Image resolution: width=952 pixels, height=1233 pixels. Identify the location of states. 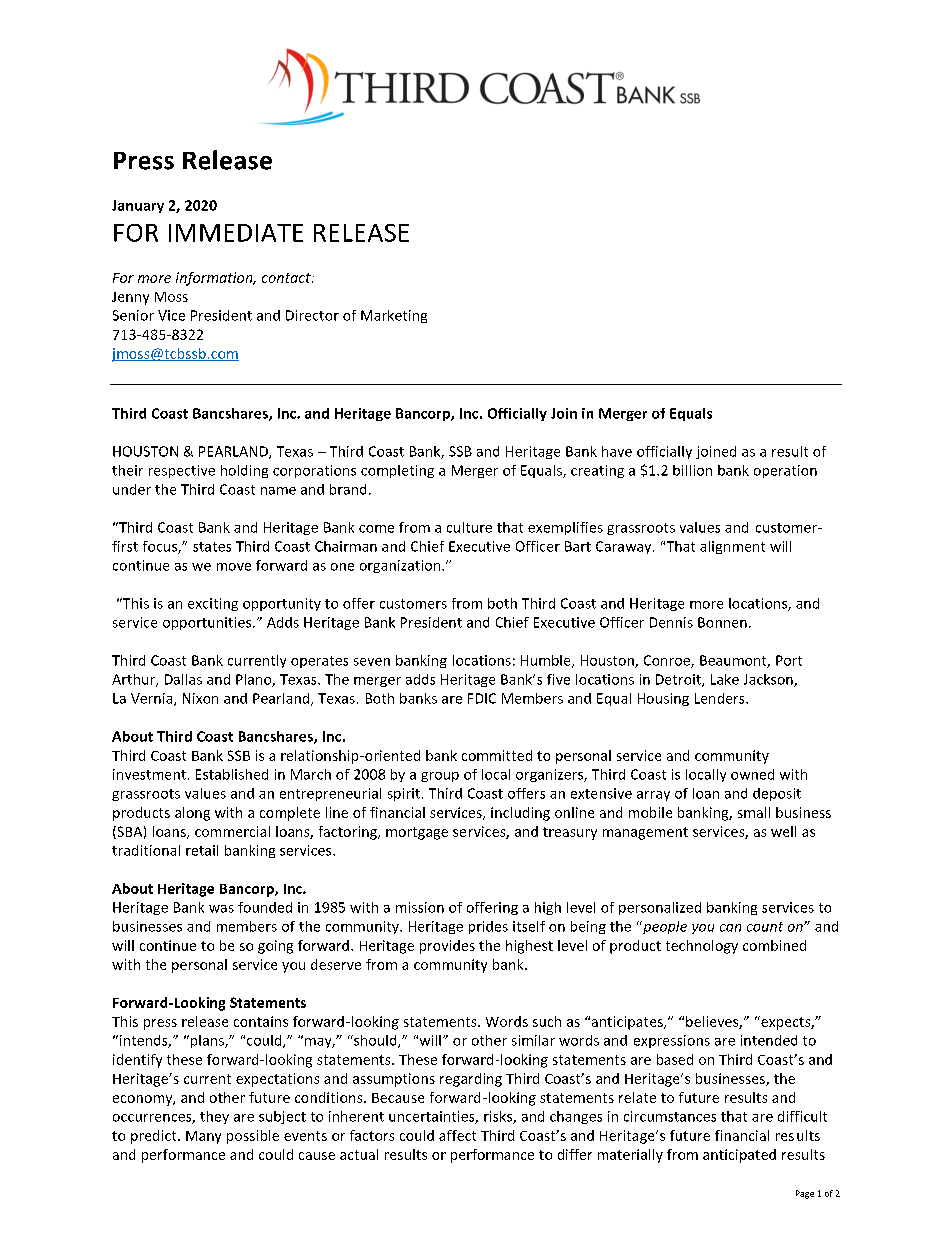
(212, 547).
